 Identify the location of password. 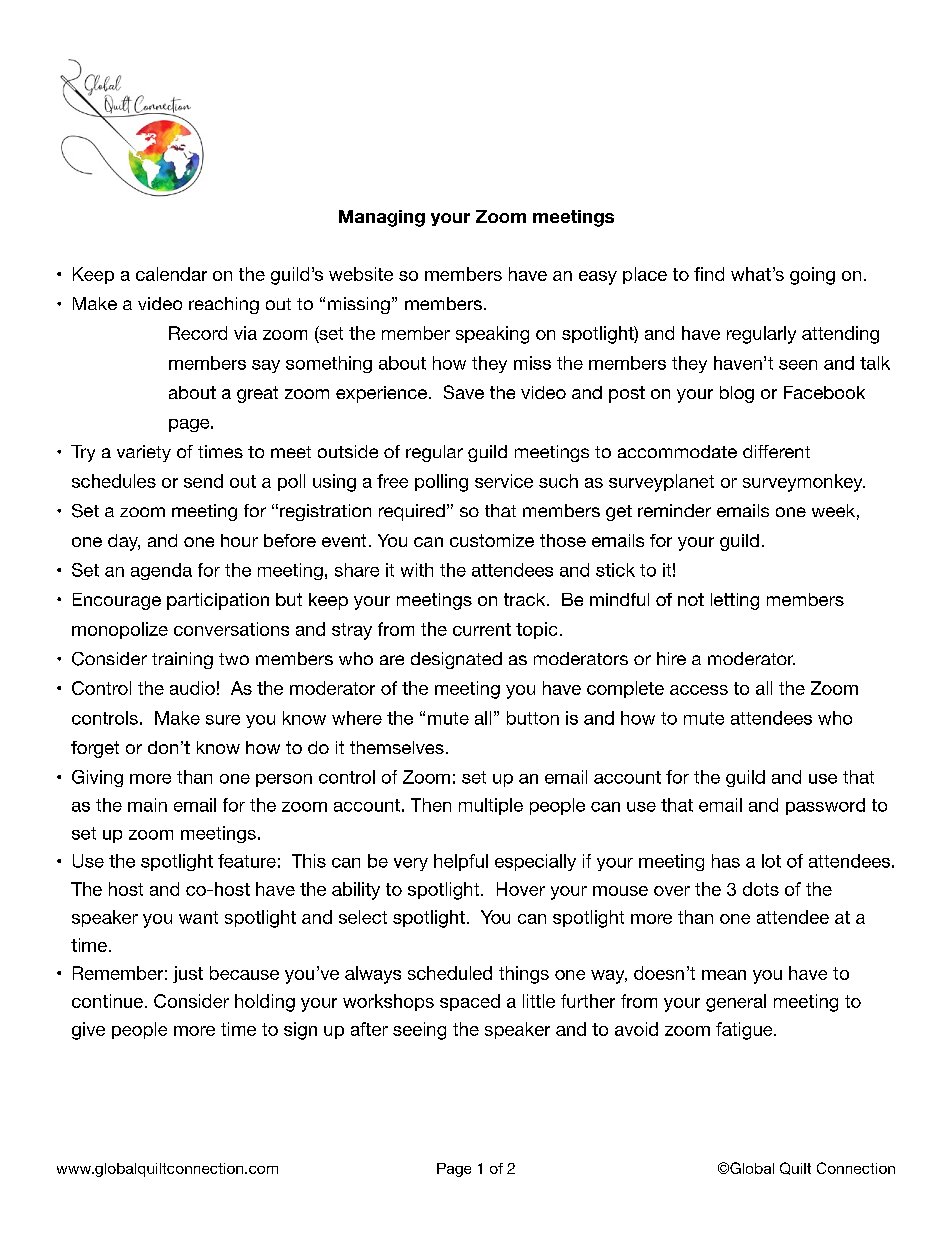
(825, 806).
